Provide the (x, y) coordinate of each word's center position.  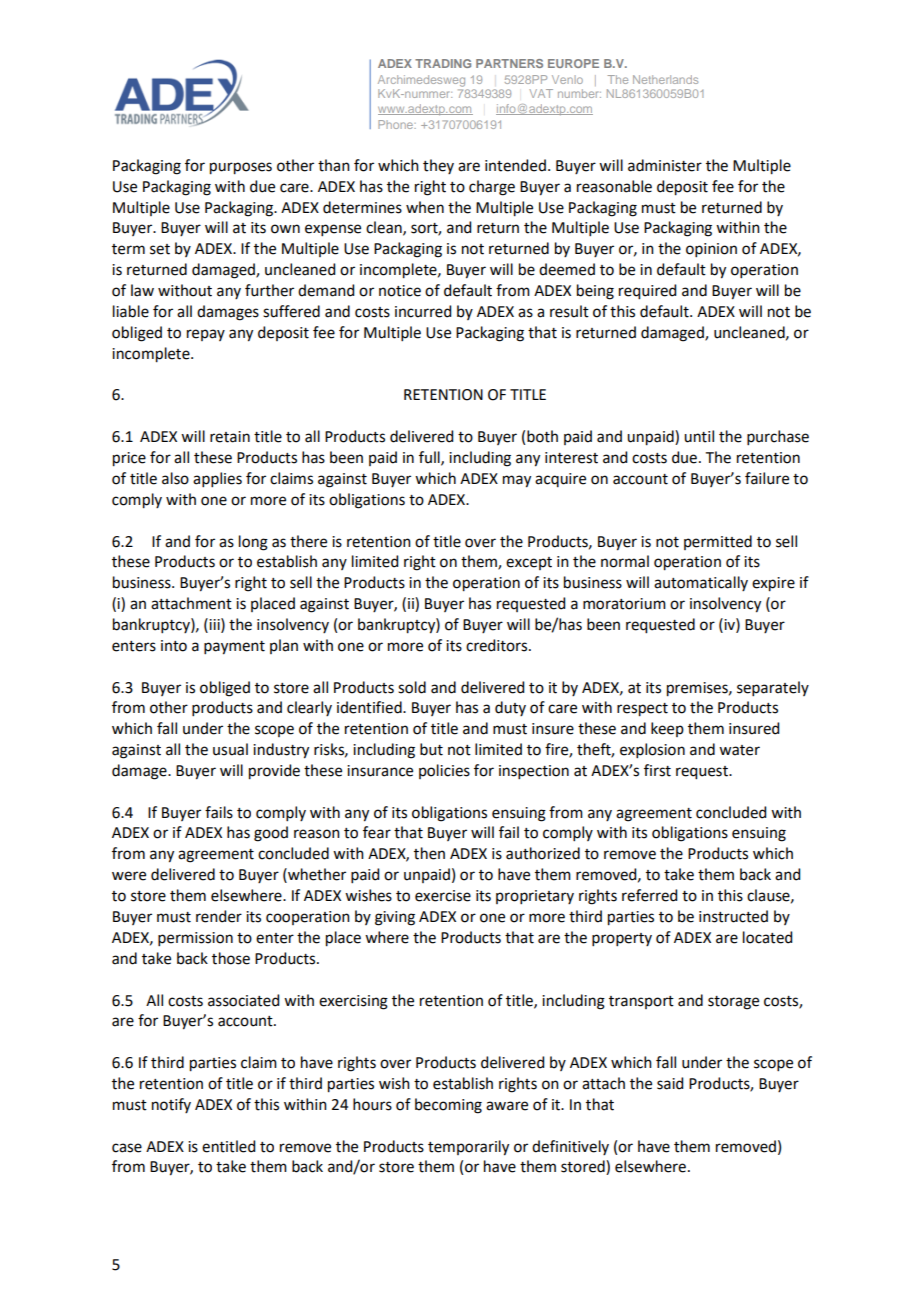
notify (171, 1105)
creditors (498, 645)
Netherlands (665, 79)
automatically (701, 583)
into (174, 646)
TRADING (443, 63)
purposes (241, 168)
